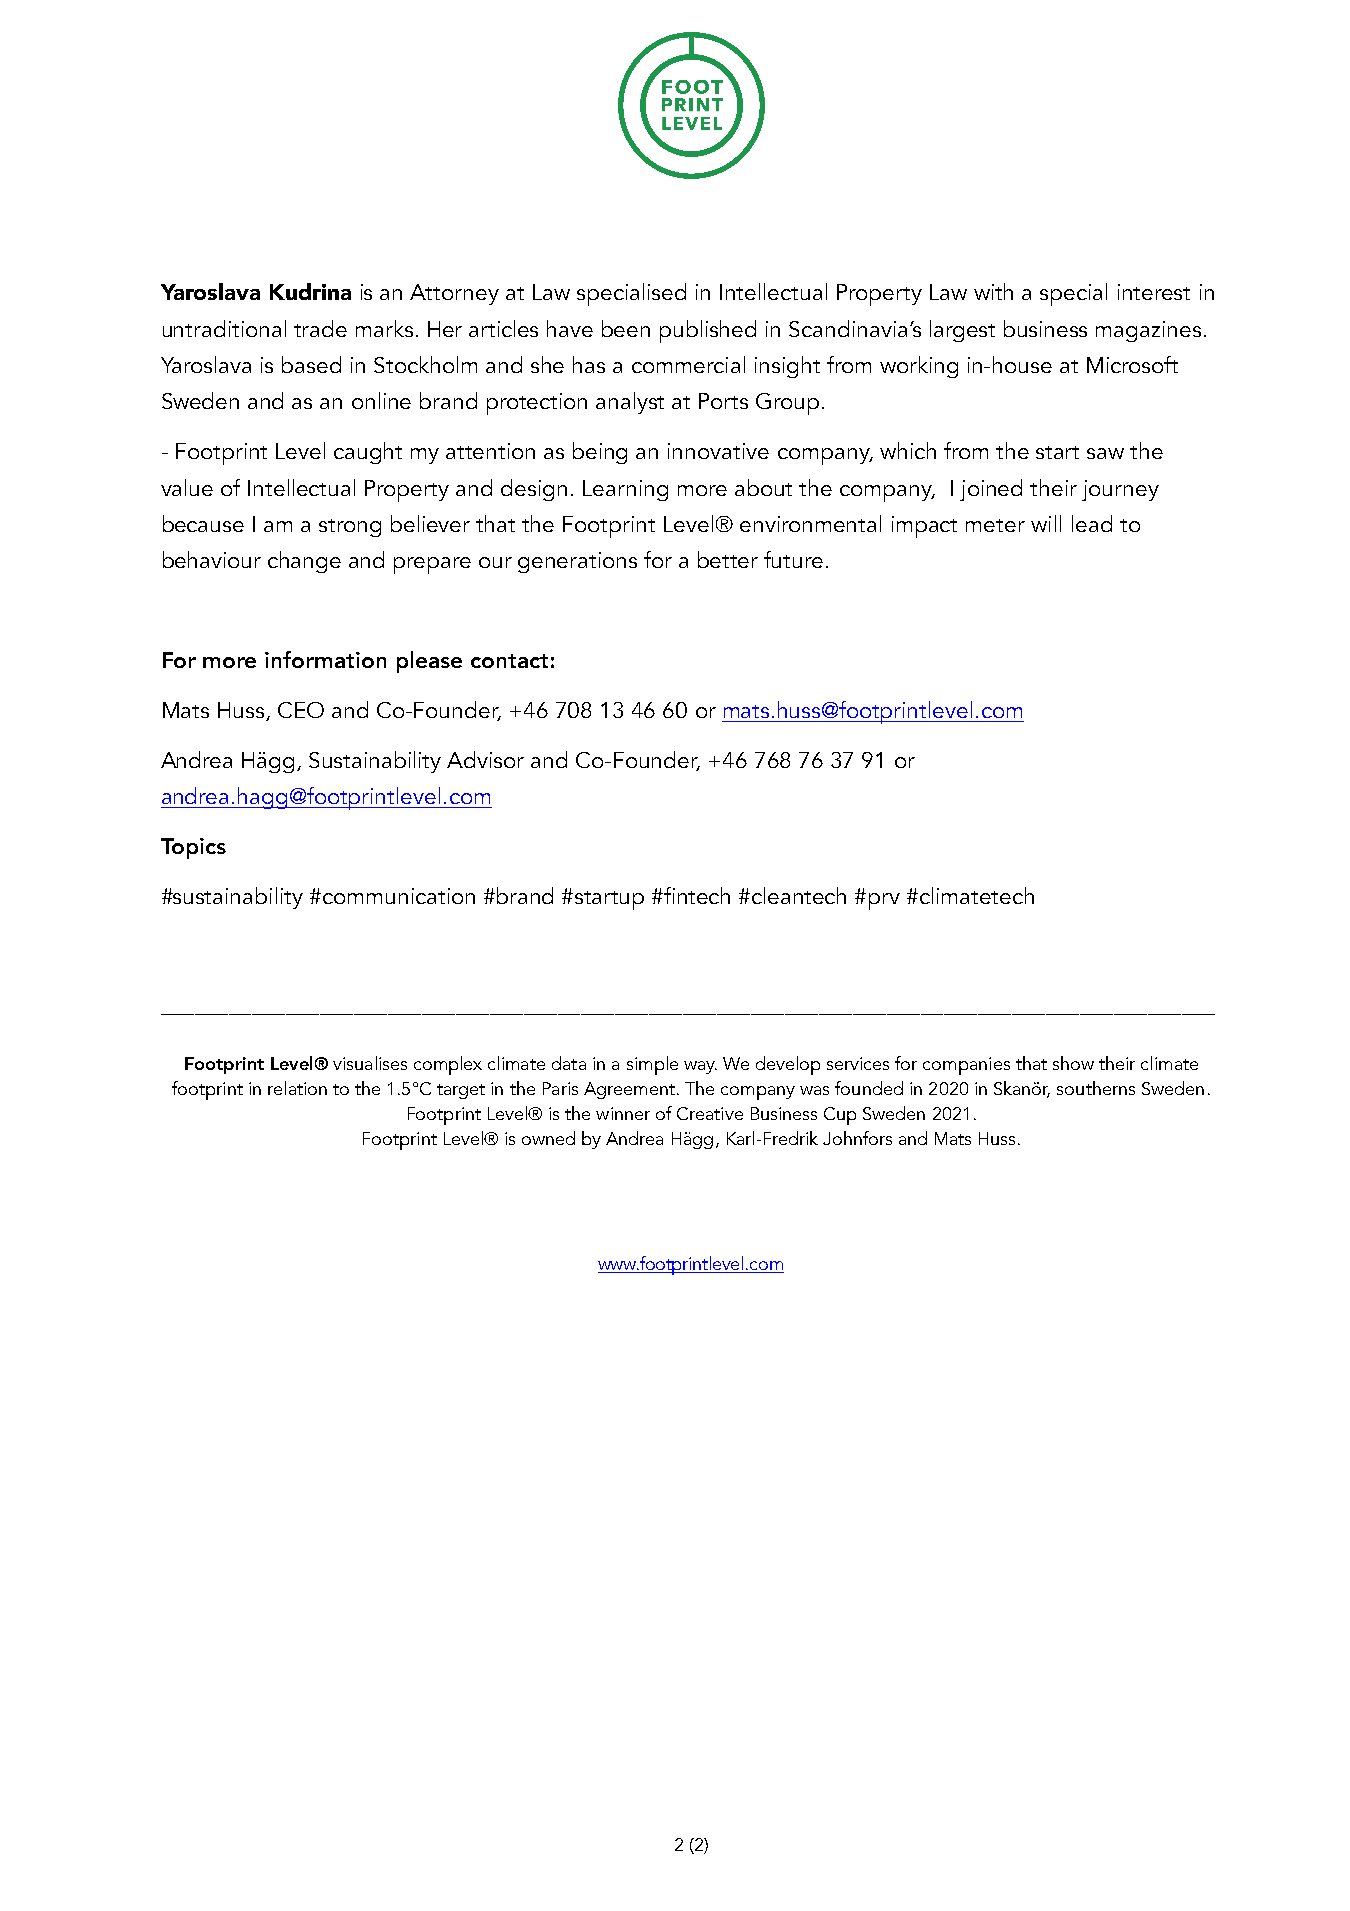 Image resolution: width=1350 pixels, height=1911 pixels. I want to click on show, so click(1073, 1063).
